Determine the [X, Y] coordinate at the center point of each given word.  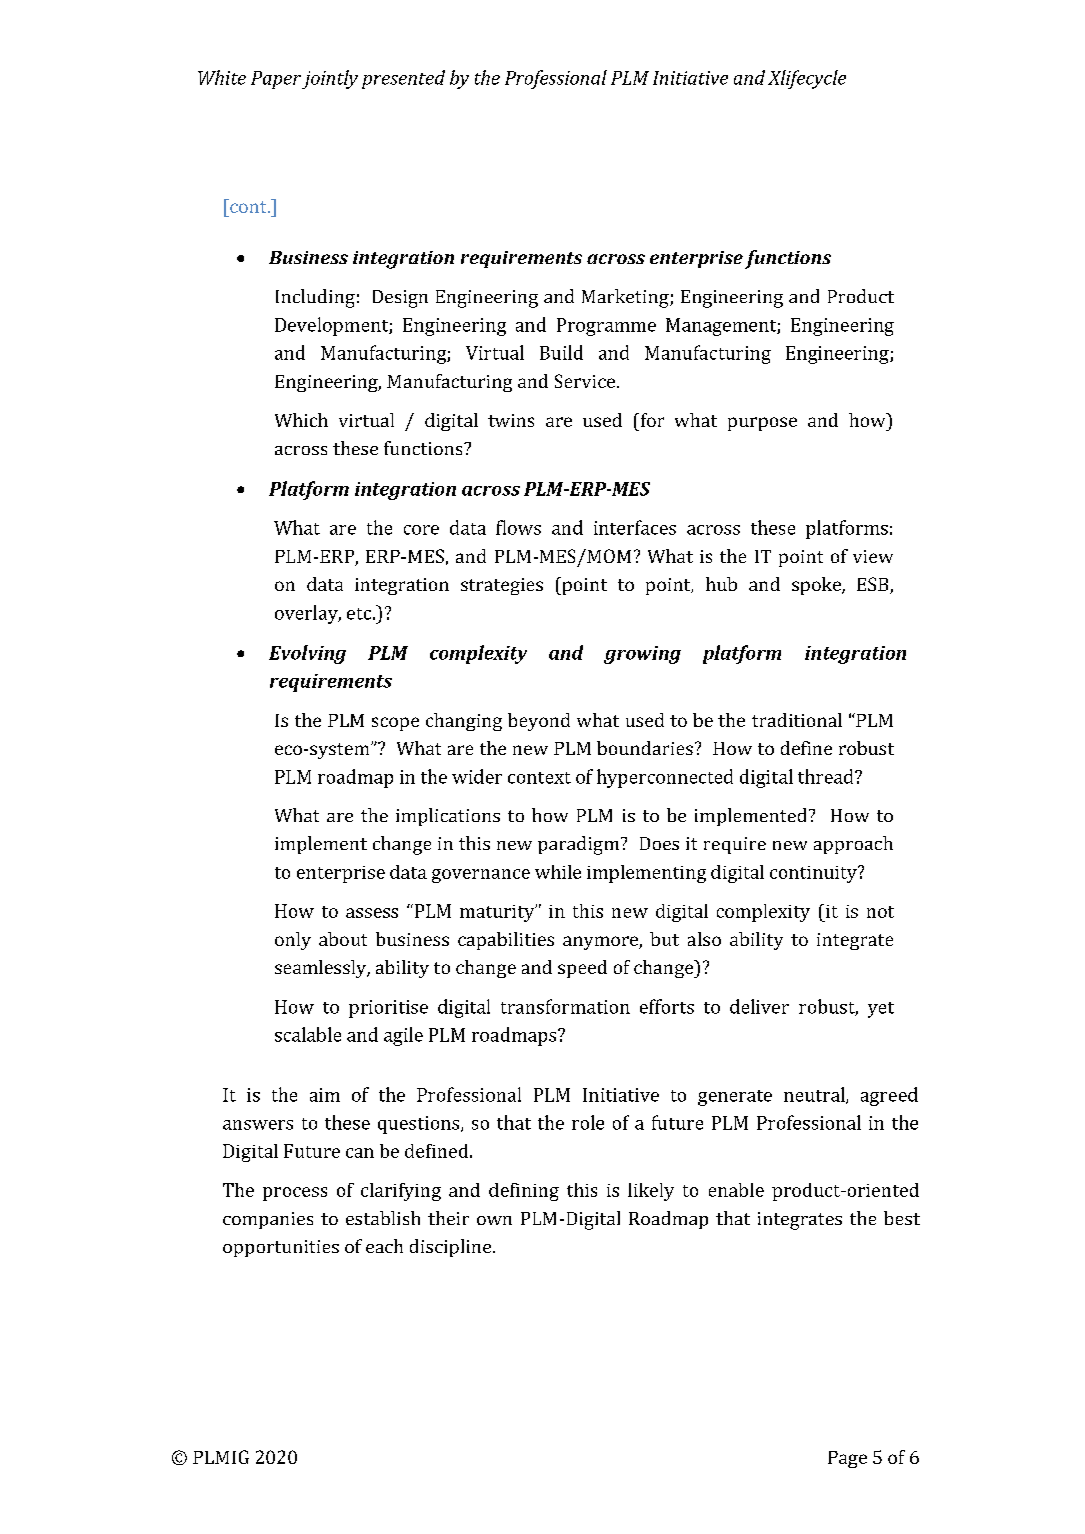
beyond [539, 722]
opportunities [281, 1248]
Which [301, 420]
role [588, 1122]
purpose [762, 424]
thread [827, 776]
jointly [330, 79]
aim [325, 1095]
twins [511, 420]
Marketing [626, 298]
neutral [815, 1095]
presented [403, 79]
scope [395, 724]
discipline [452, 1248]
